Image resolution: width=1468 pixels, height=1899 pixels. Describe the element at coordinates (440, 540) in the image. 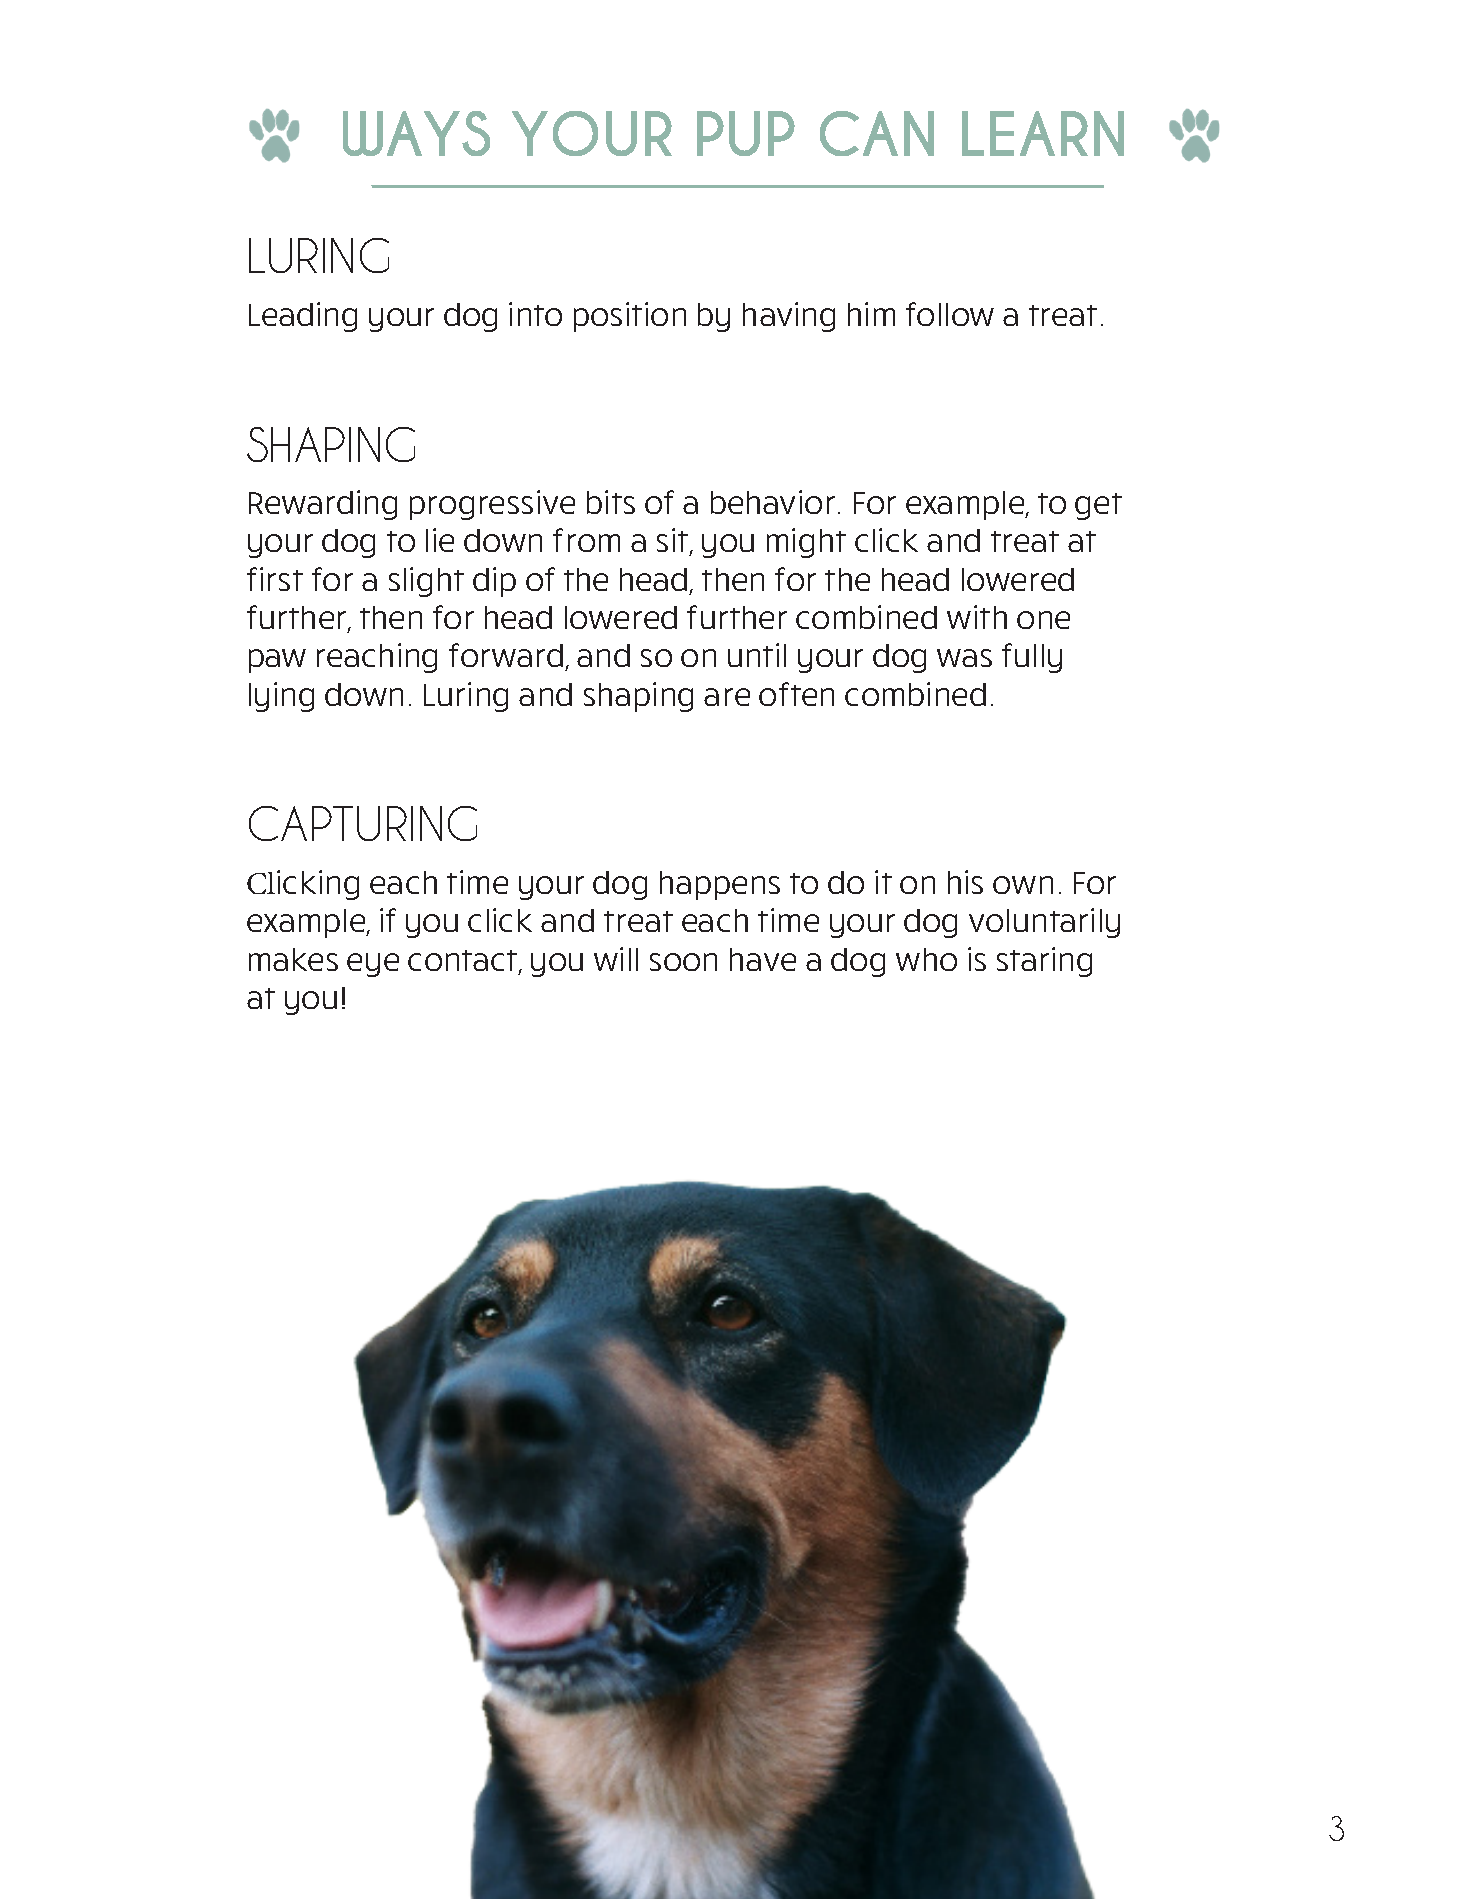

I see `lie` at that location.
